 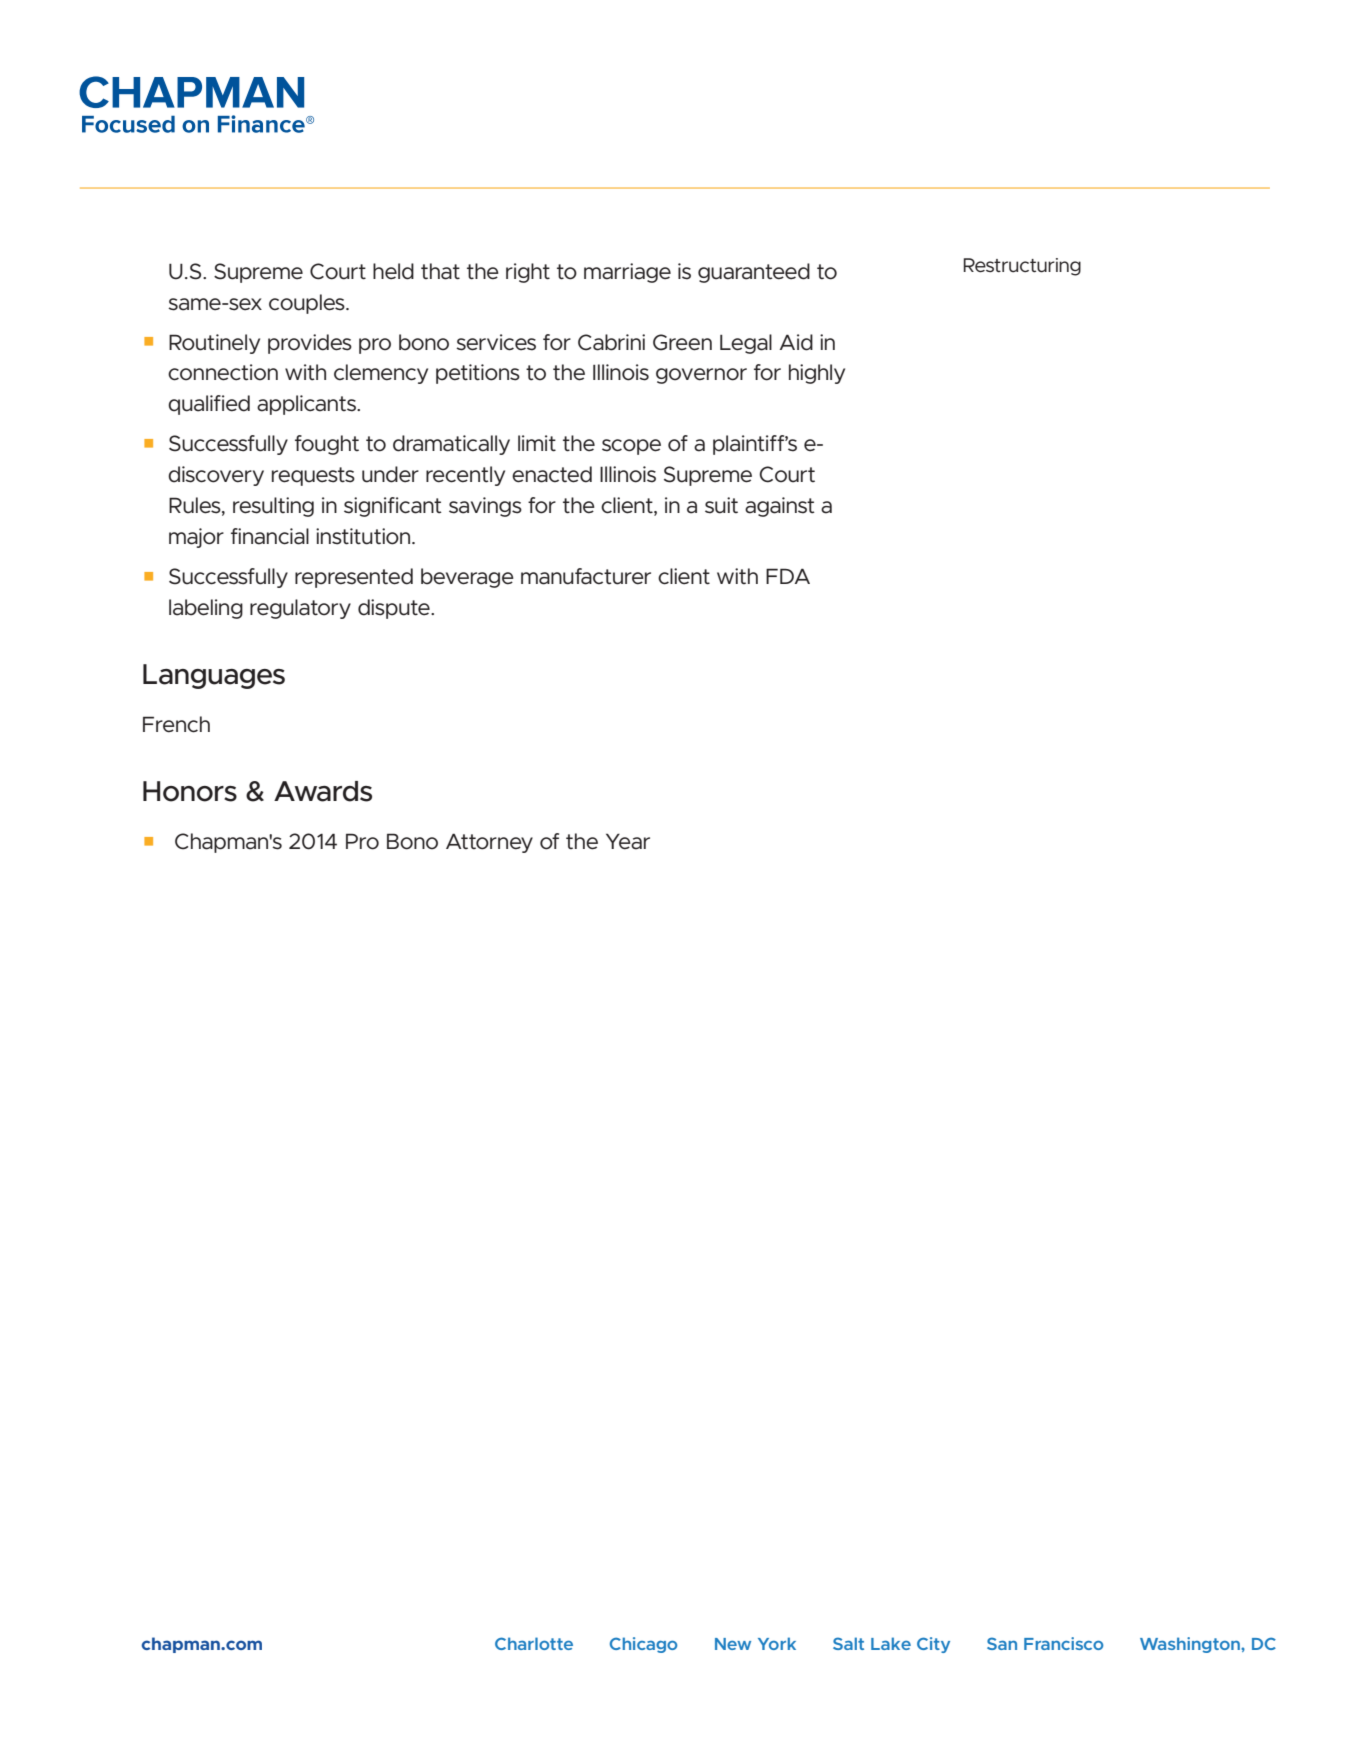 What do you see at coordinates (308, 304) in the image?
I see `couples` at bounding box center [308, 304].
